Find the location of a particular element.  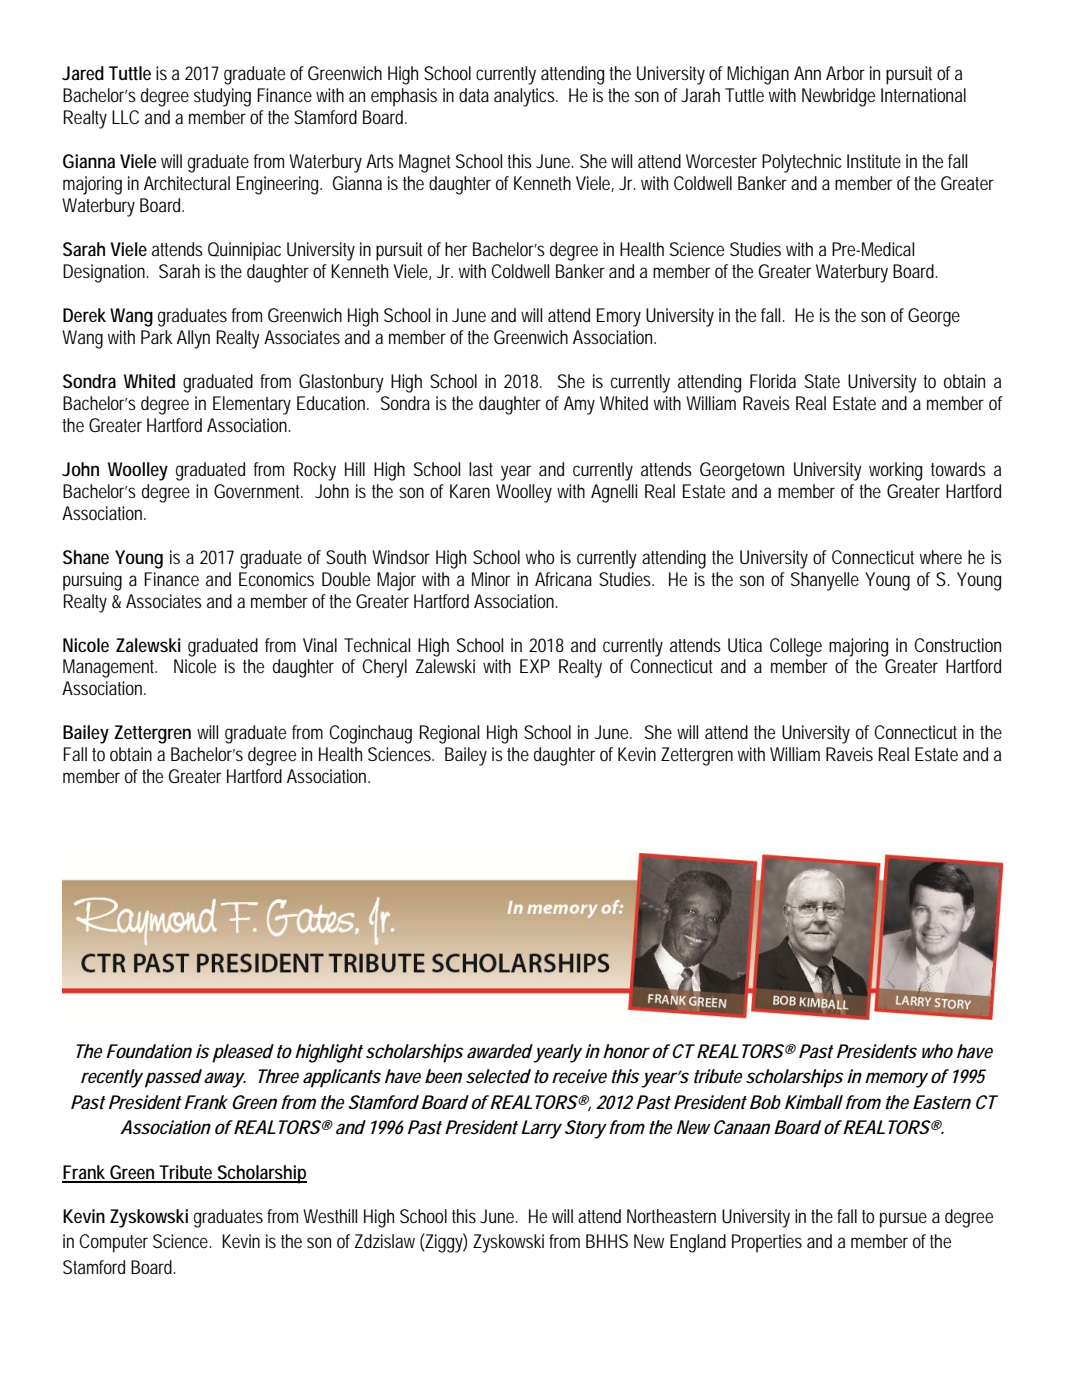

pursue is located at coordinates (903, 1220).
